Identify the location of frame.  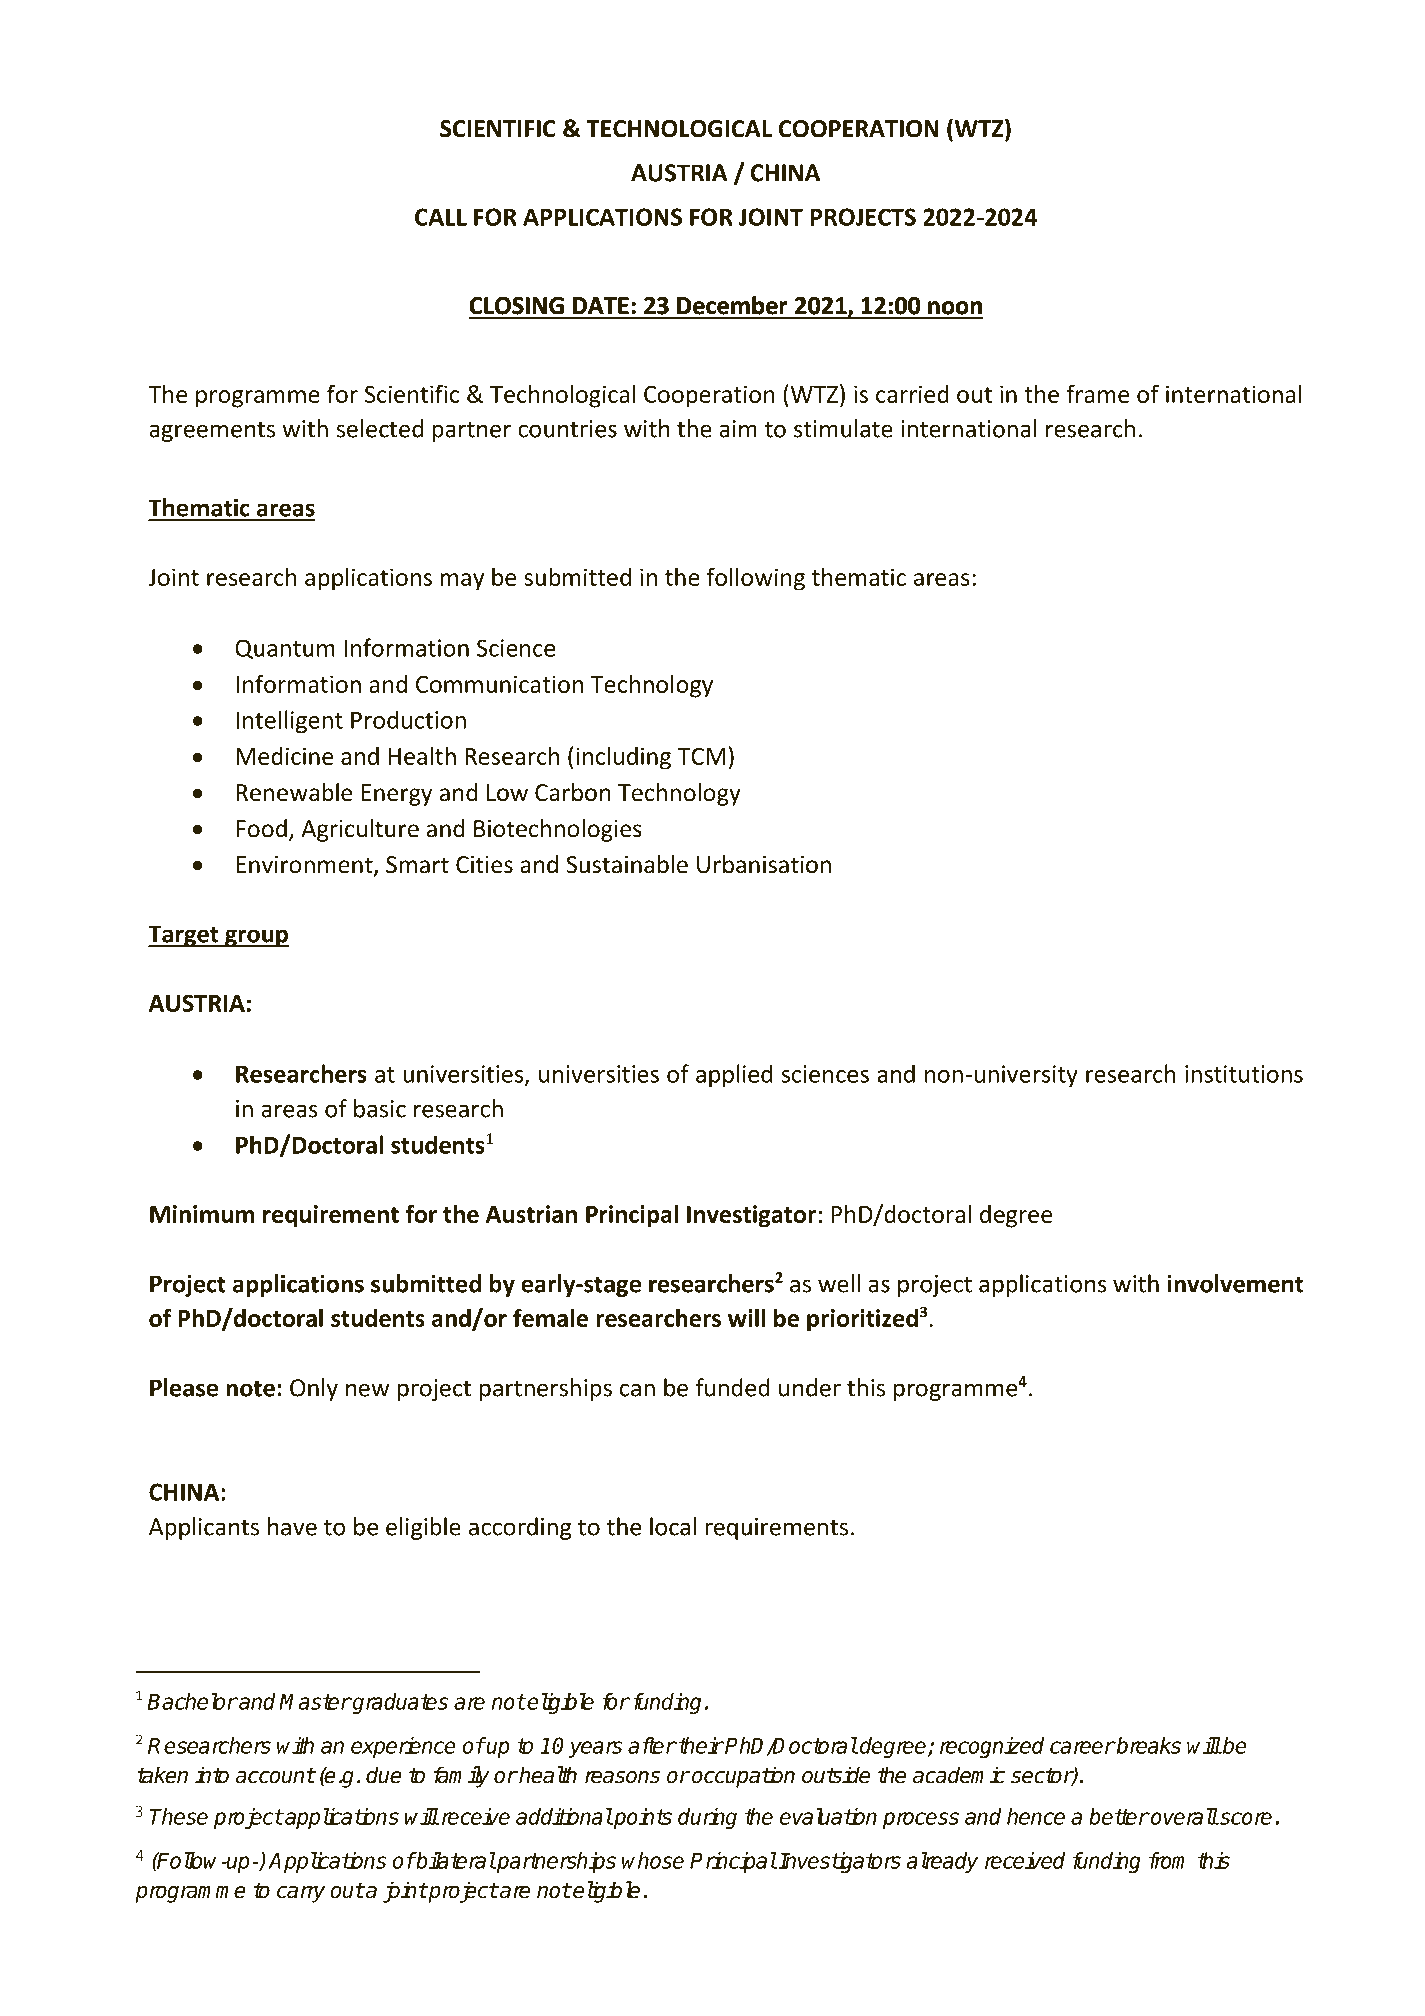
(1097, 393).
